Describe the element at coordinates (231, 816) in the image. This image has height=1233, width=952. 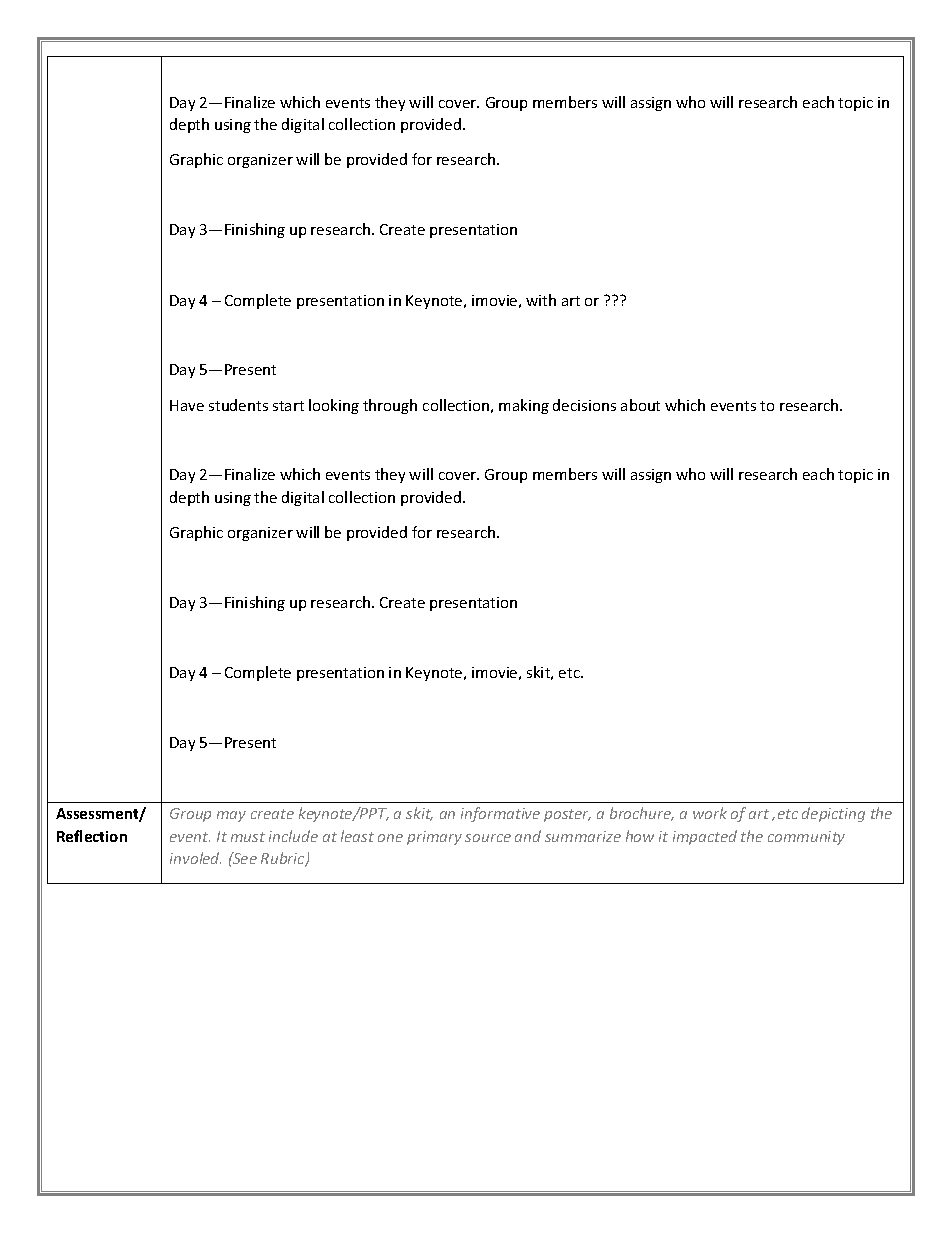
I see `may` at that location.
